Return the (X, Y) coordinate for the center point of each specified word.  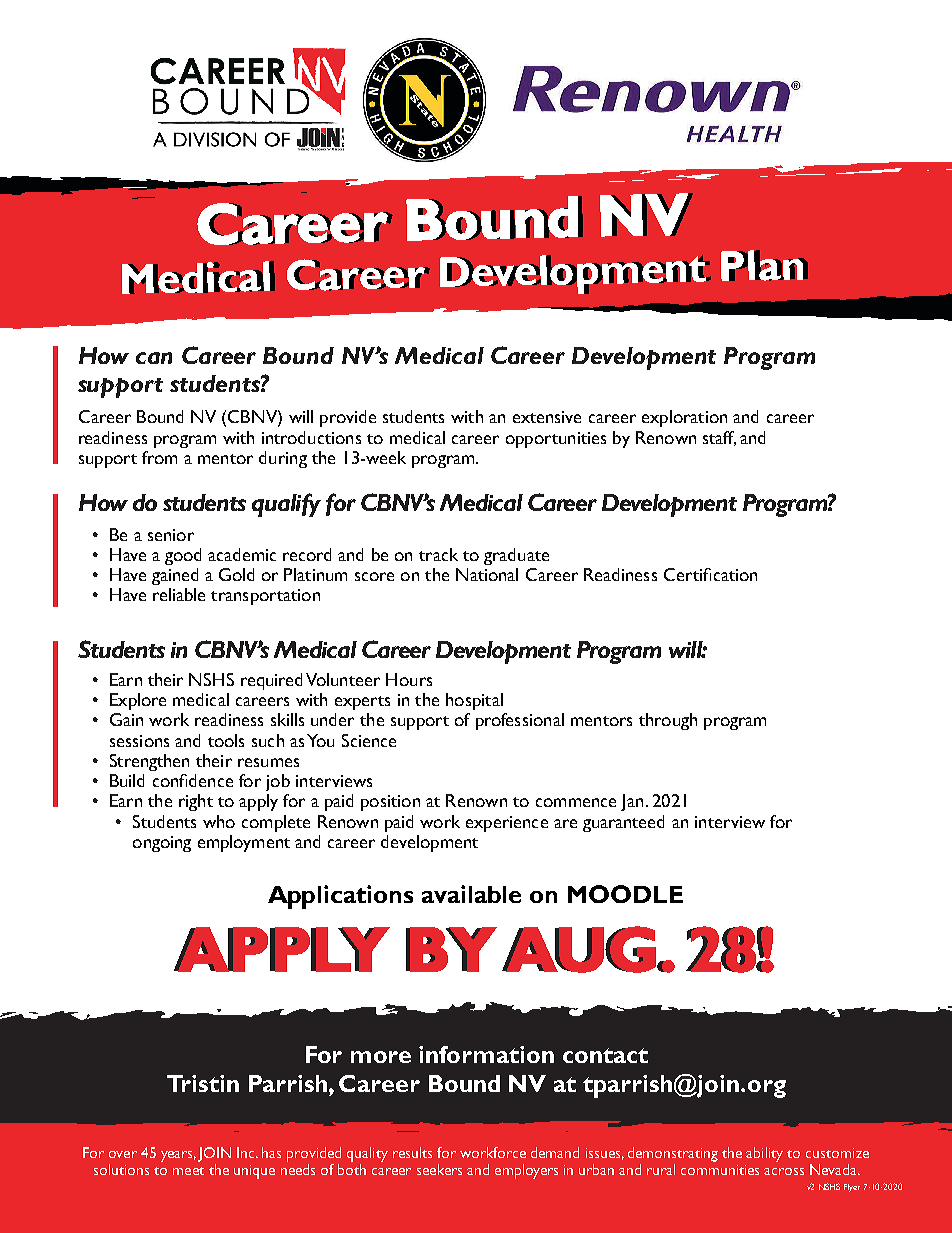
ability (764, 1154)
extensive (547, 417)
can (154, 358)
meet (188, 1171)
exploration (684, 418)
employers (526, 1171)
